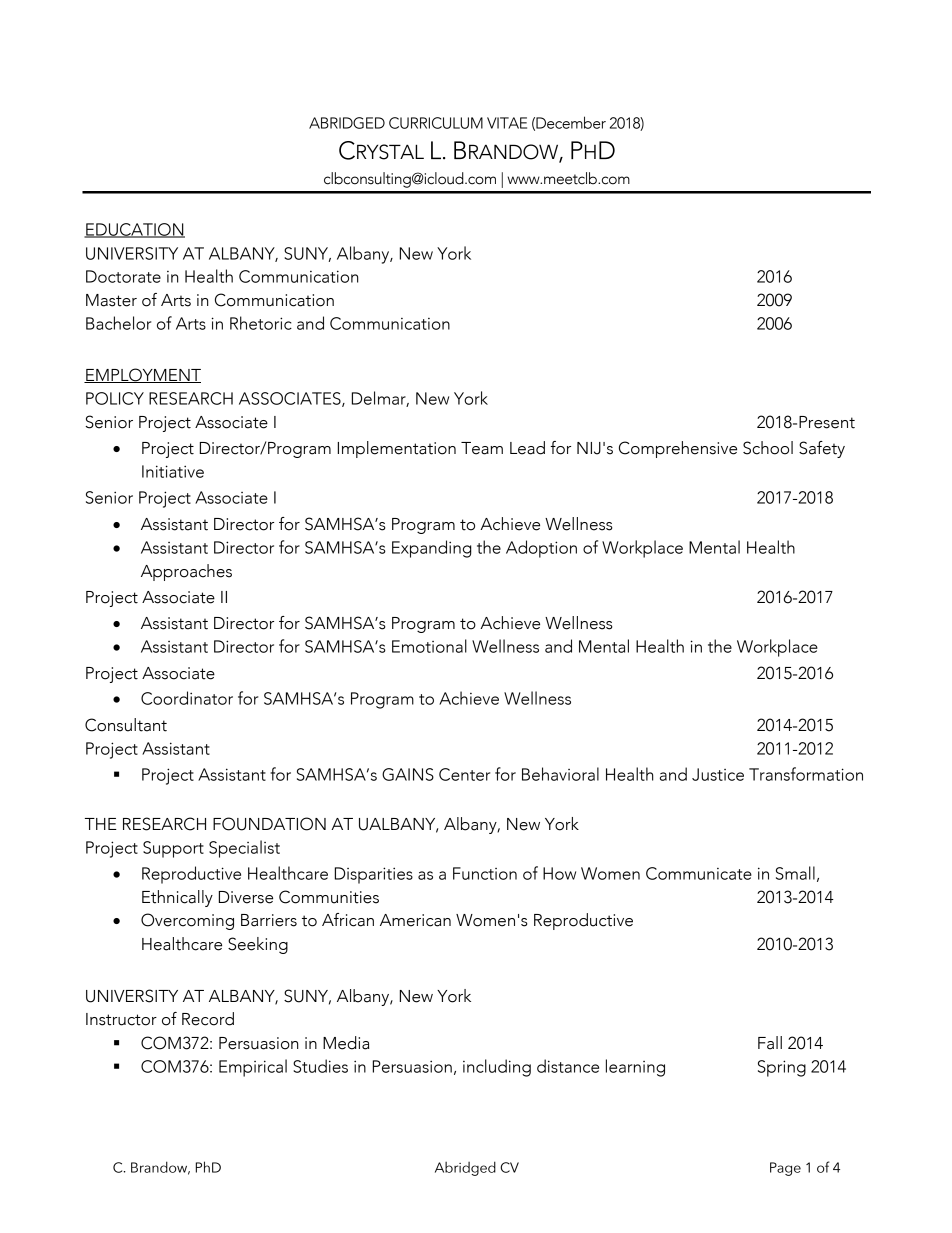 Image resolution: width=952 pixels, height=1233 pixels. What do you see at coordinates (173, 471) in the screenshot?
I see `Initiative` at bounding box center [173, 471].
